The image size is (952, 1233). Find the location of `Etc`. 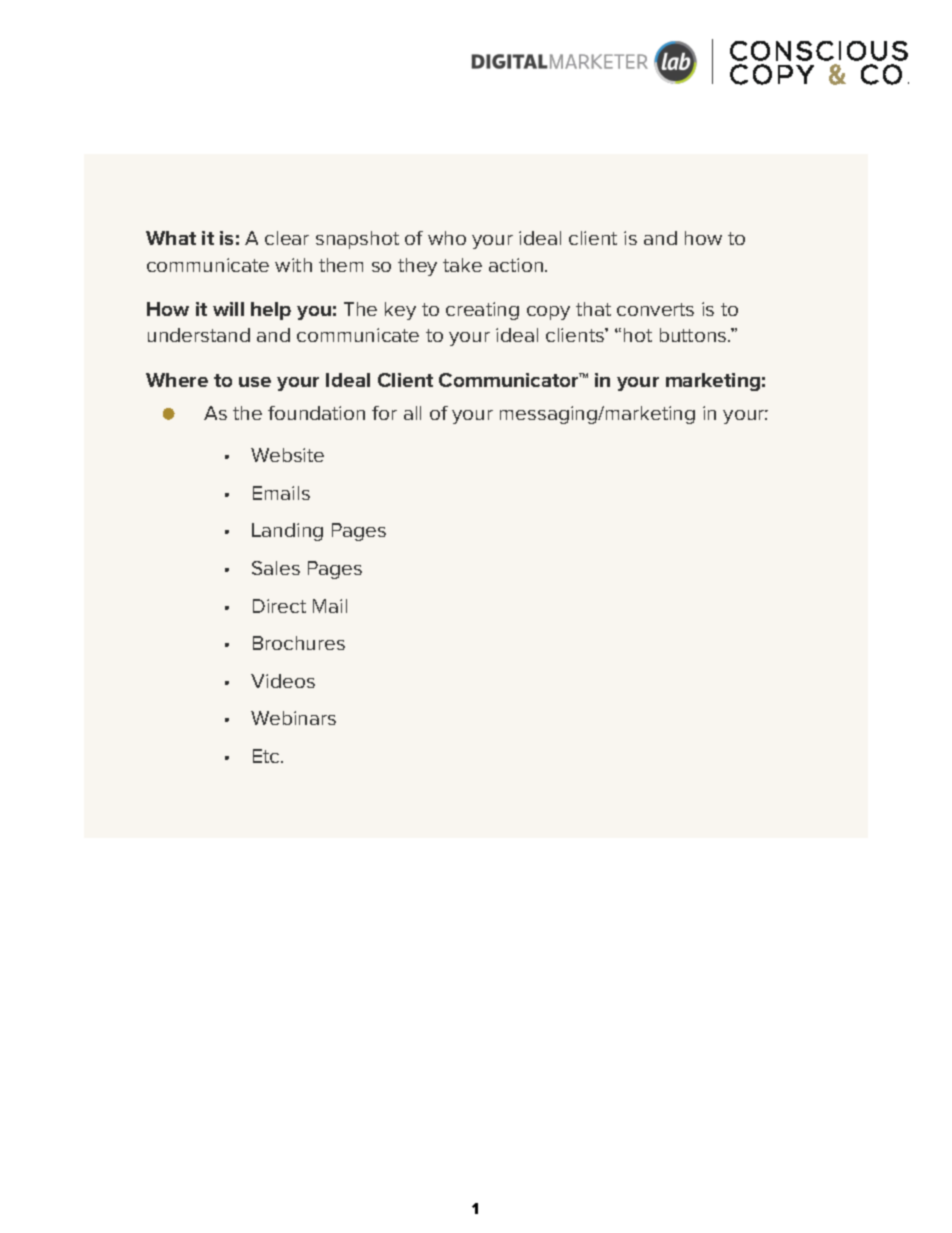

Etc is located at coordinates (267, 756).
